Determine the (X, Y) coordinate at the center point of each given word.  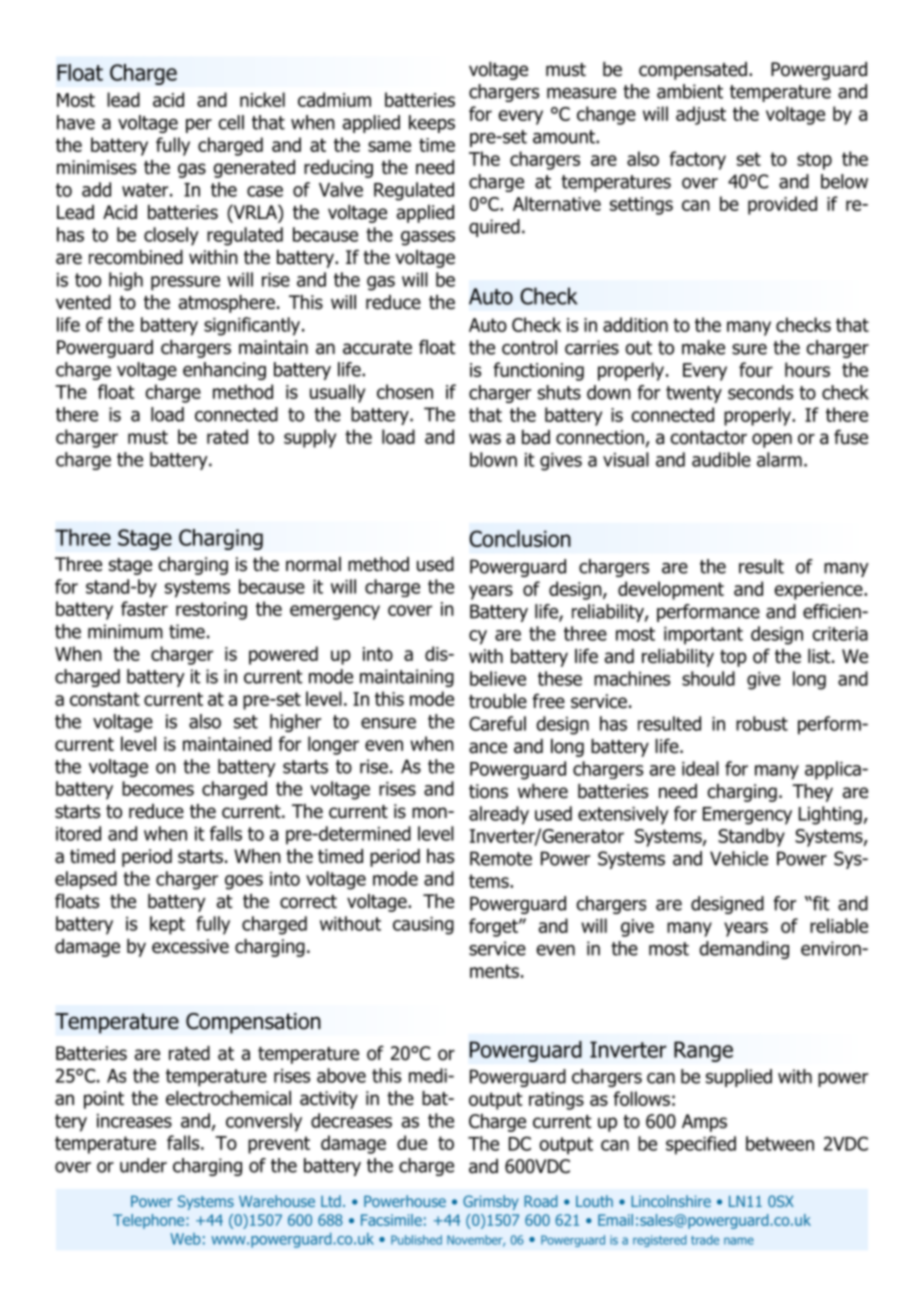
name (739, 1241)
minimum (125, 631)
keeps (432, 124)
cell (231, 122)
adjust (701, 115)
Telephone (150, 1221)
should (708, 678)
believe (498, 678)
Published (416, 1240)
